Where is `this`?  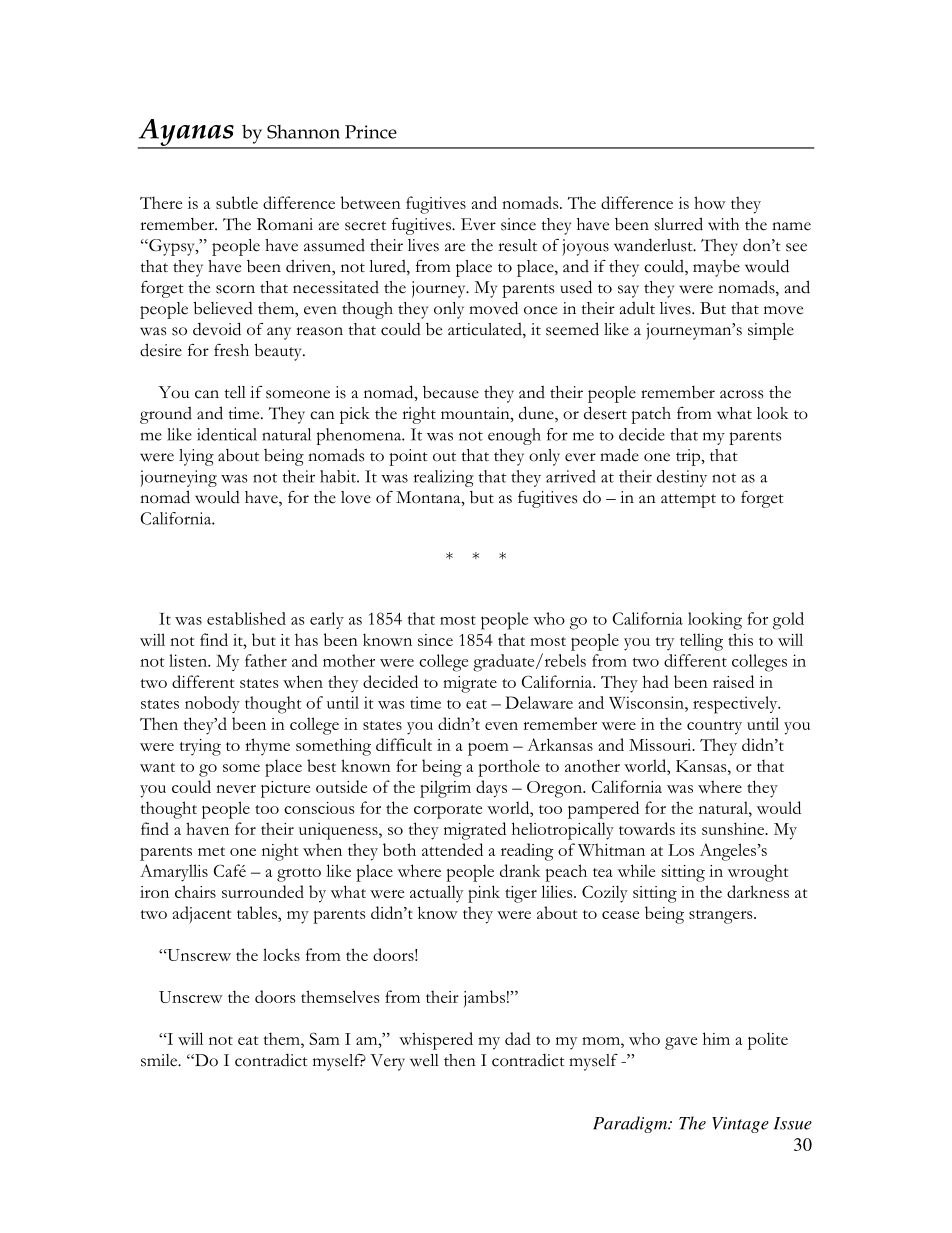
this is located at coordinates (740, 639).
